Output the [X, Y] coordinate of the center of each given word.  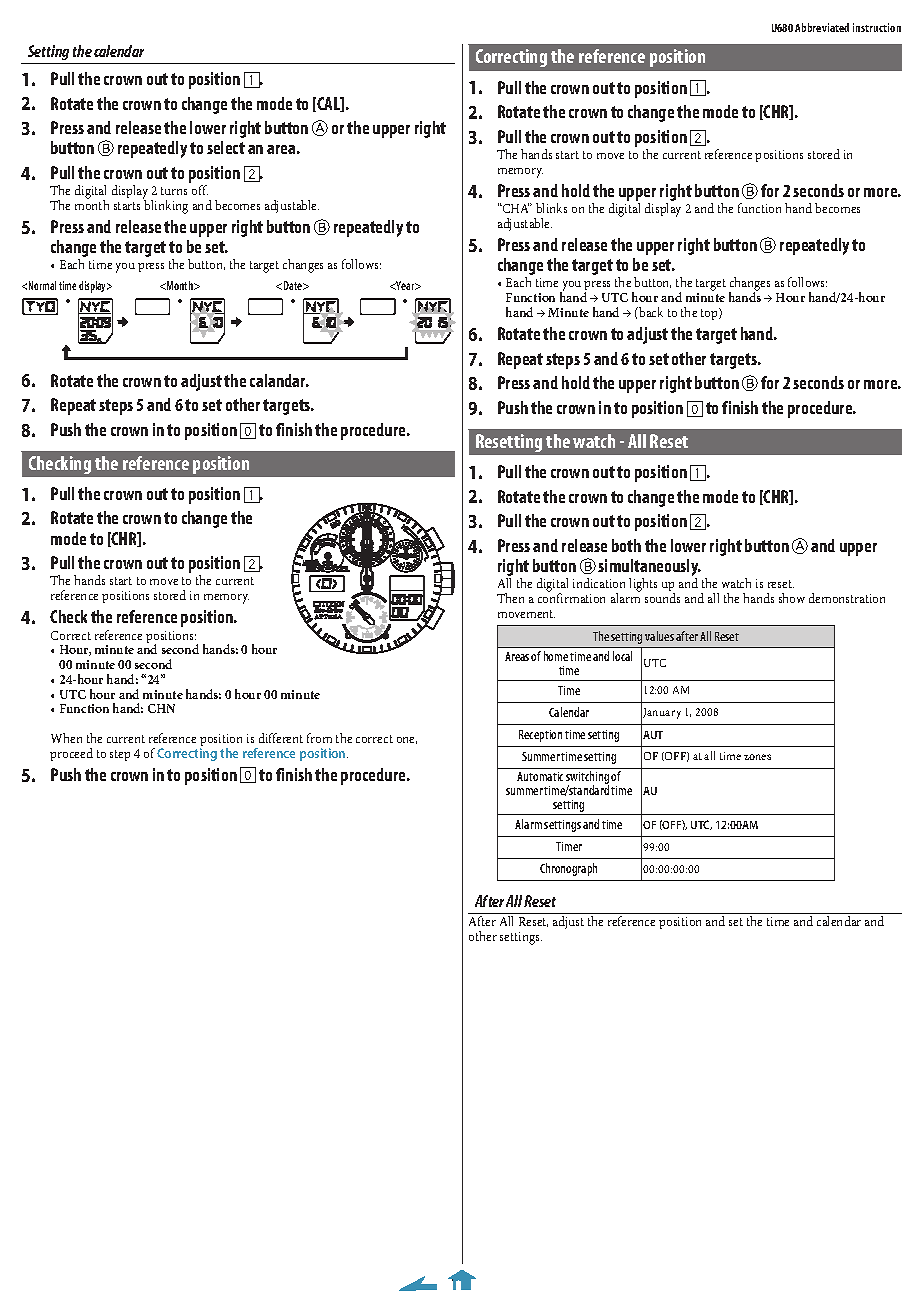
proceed [71, 754]
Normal [42, 285]
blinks [551, 208]
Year [405, 285]
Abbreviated [822, 27]
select [226, 147]
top [710, 314]
